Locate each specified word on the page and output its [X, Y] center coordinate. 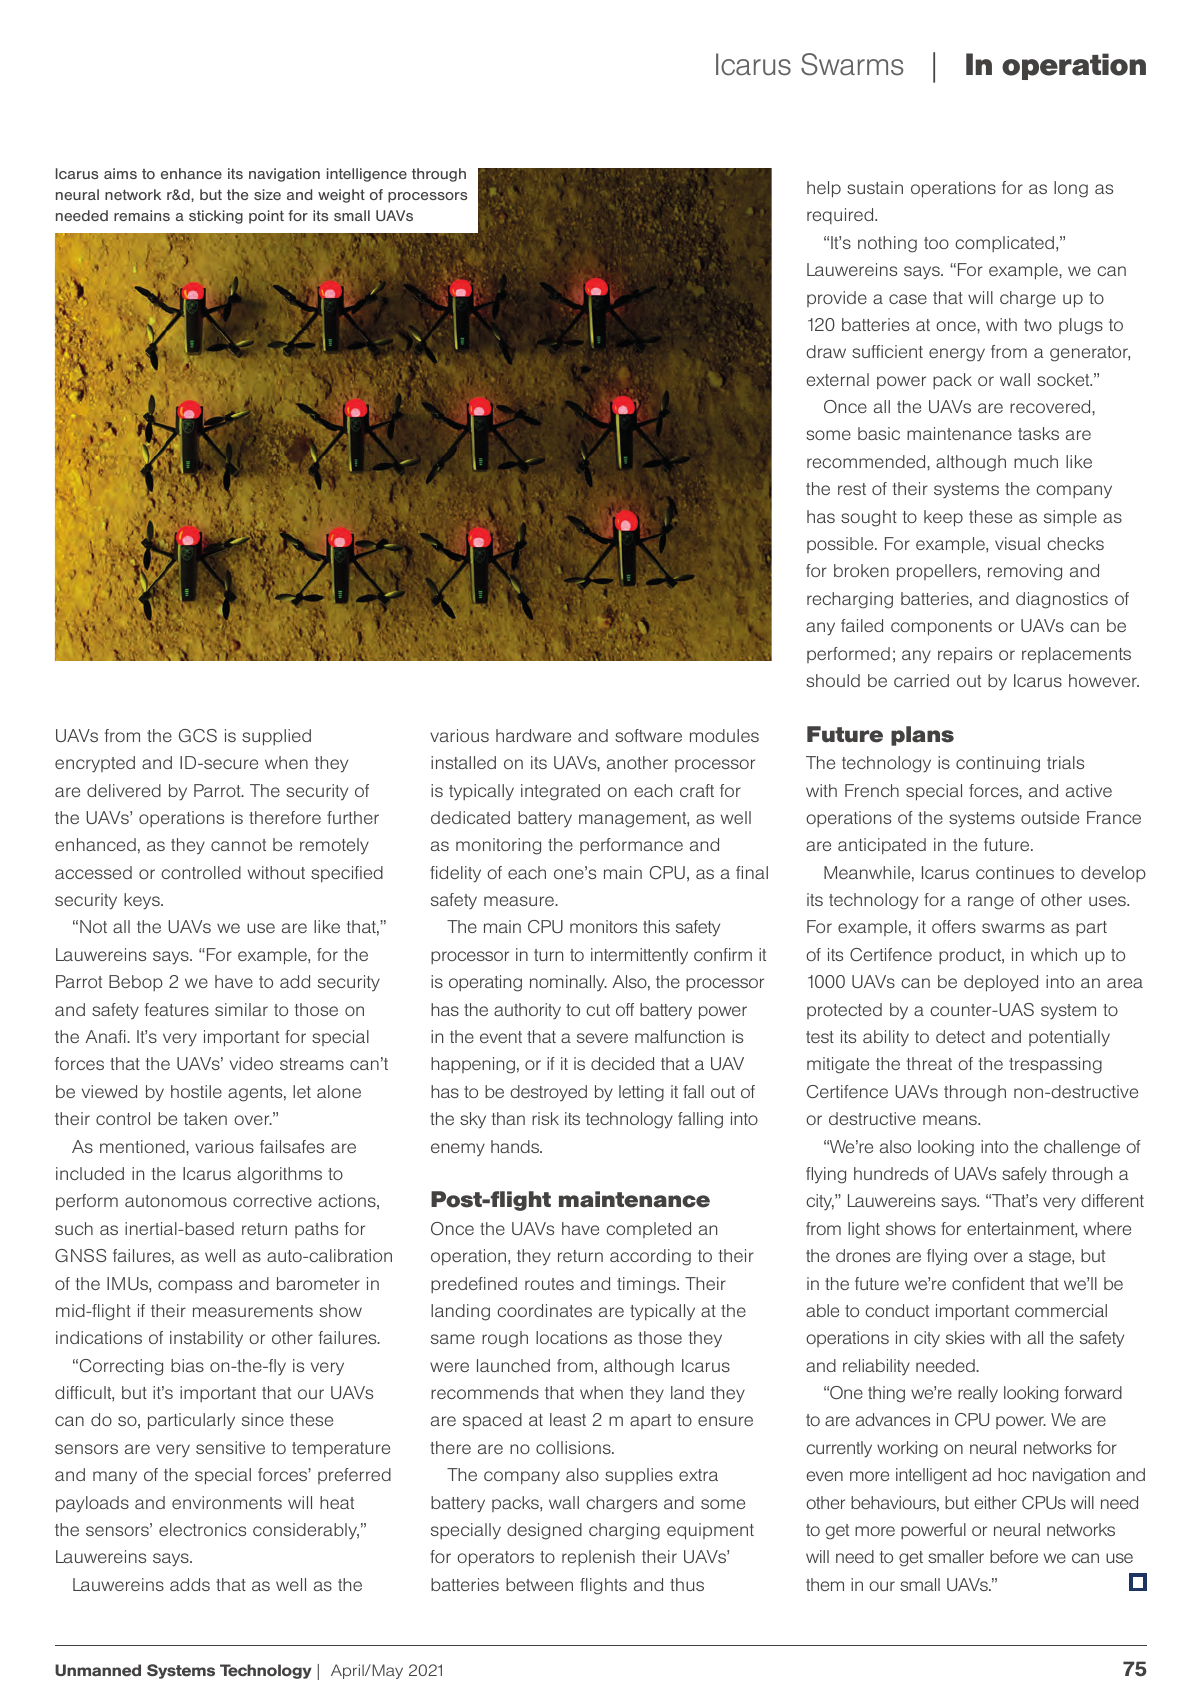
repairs [965, 655]
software [648, 735]
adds [190, 1584]
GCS [198, 735]
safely [1024, 1175]
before [1014, 1556]
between [539, 1584]
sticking [216, 217]
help [824, 189]
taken [205, 1118]
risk [545, 1118]
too [936, 243]
